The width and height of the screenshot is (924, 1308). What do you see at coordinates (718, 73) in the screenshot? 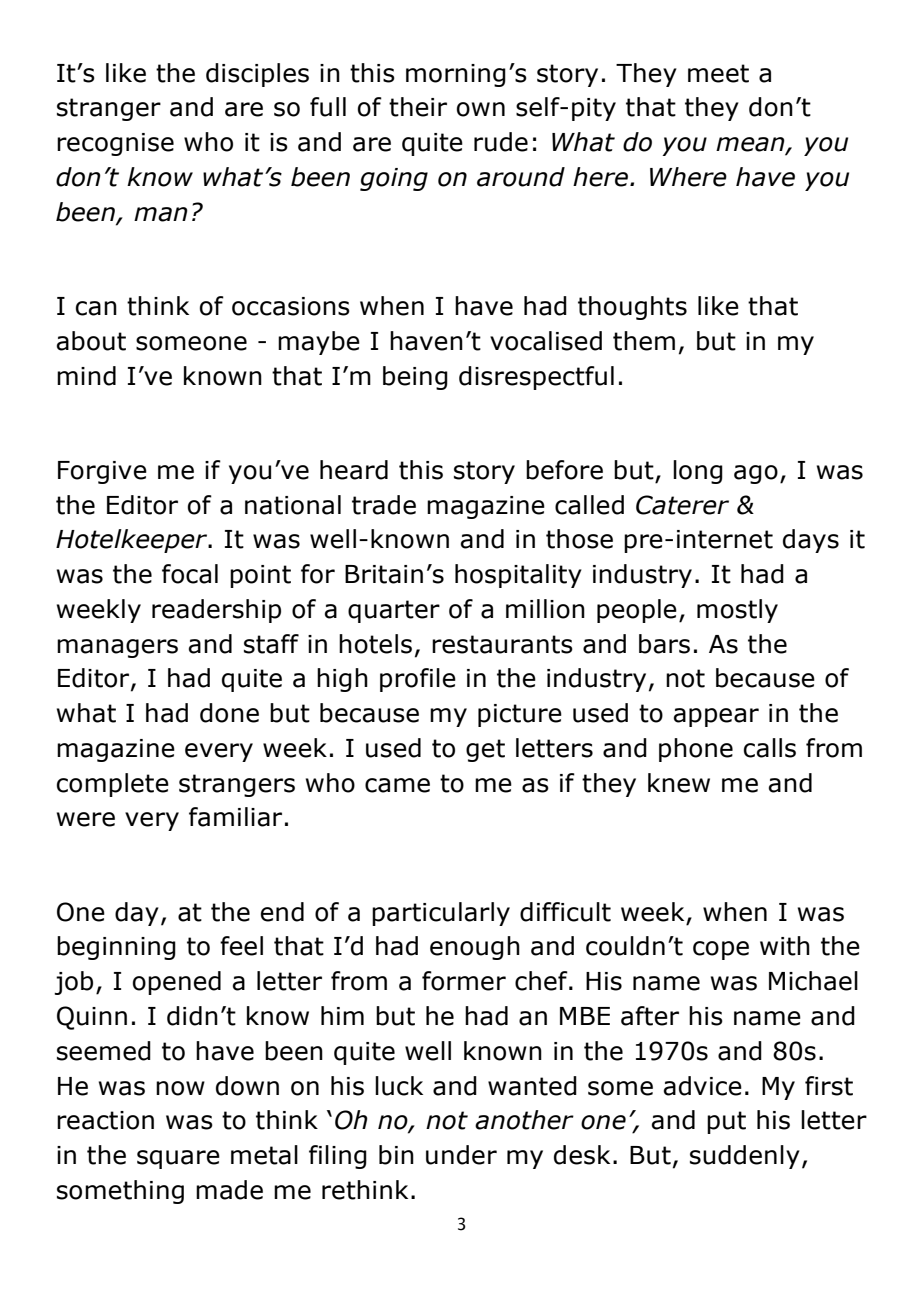
I see `meet` at bounding box center [718, 73].
